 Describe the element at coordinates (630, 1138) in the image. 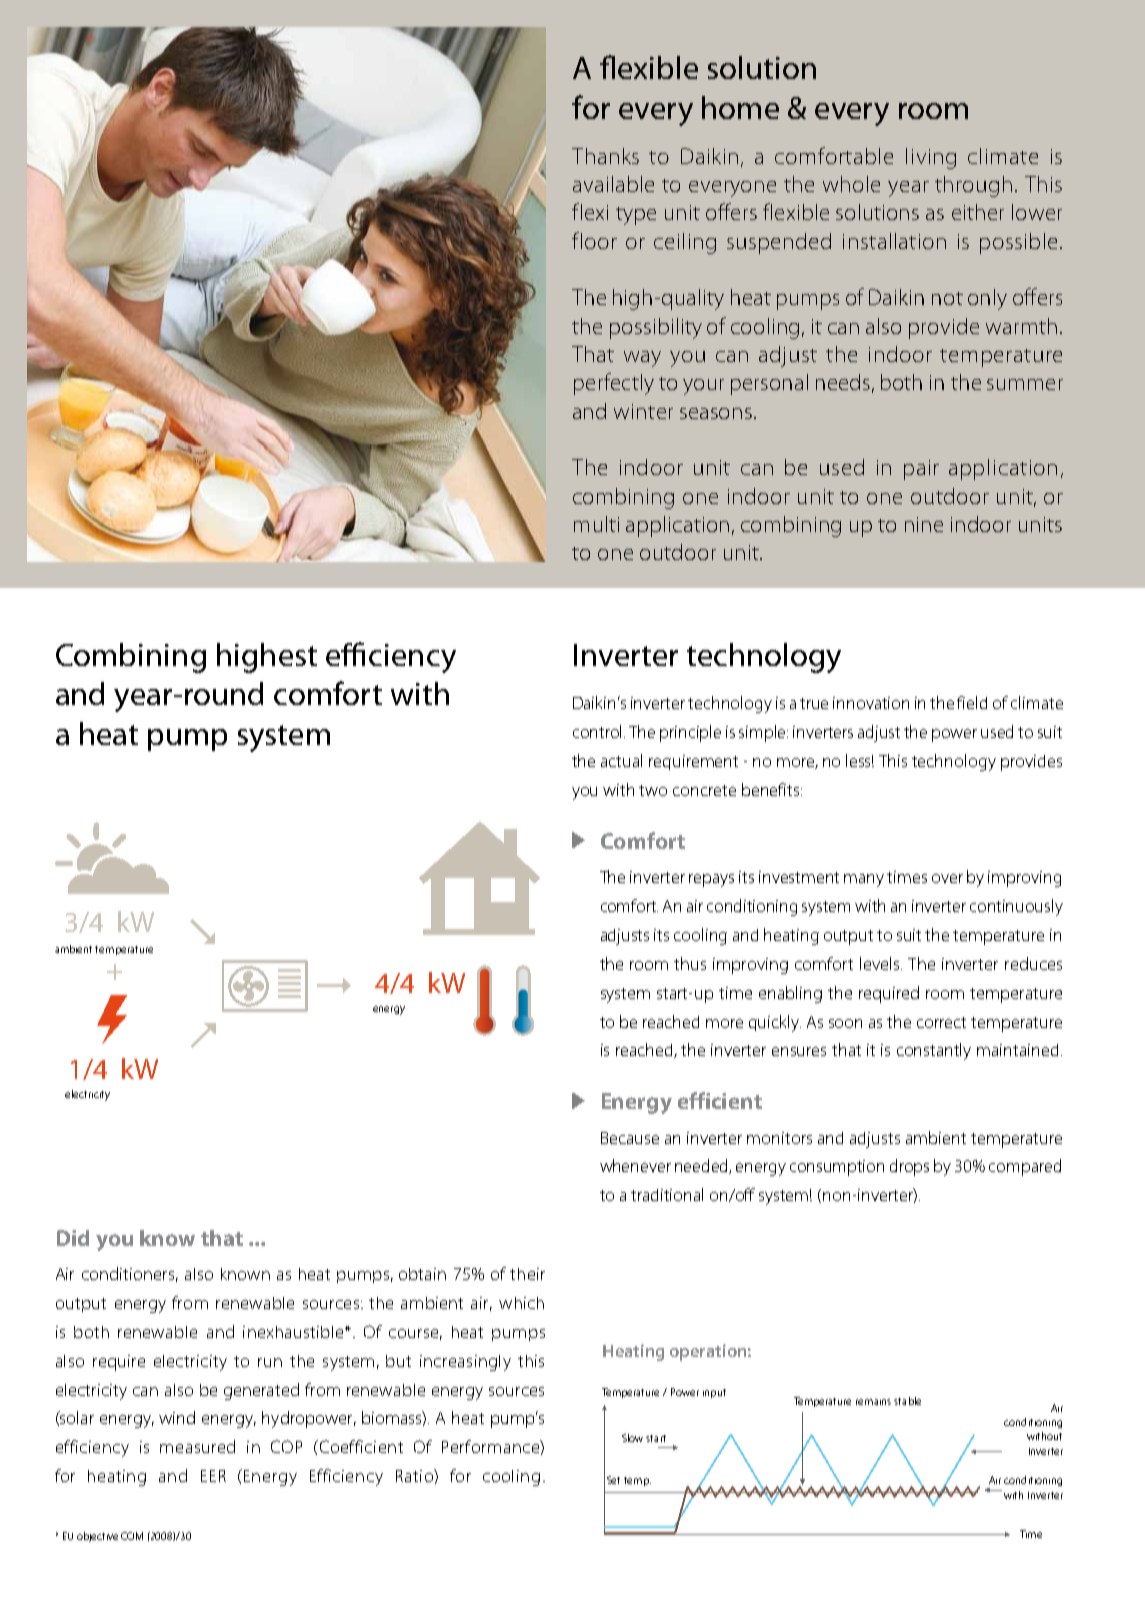

I see `Because` at that location.
